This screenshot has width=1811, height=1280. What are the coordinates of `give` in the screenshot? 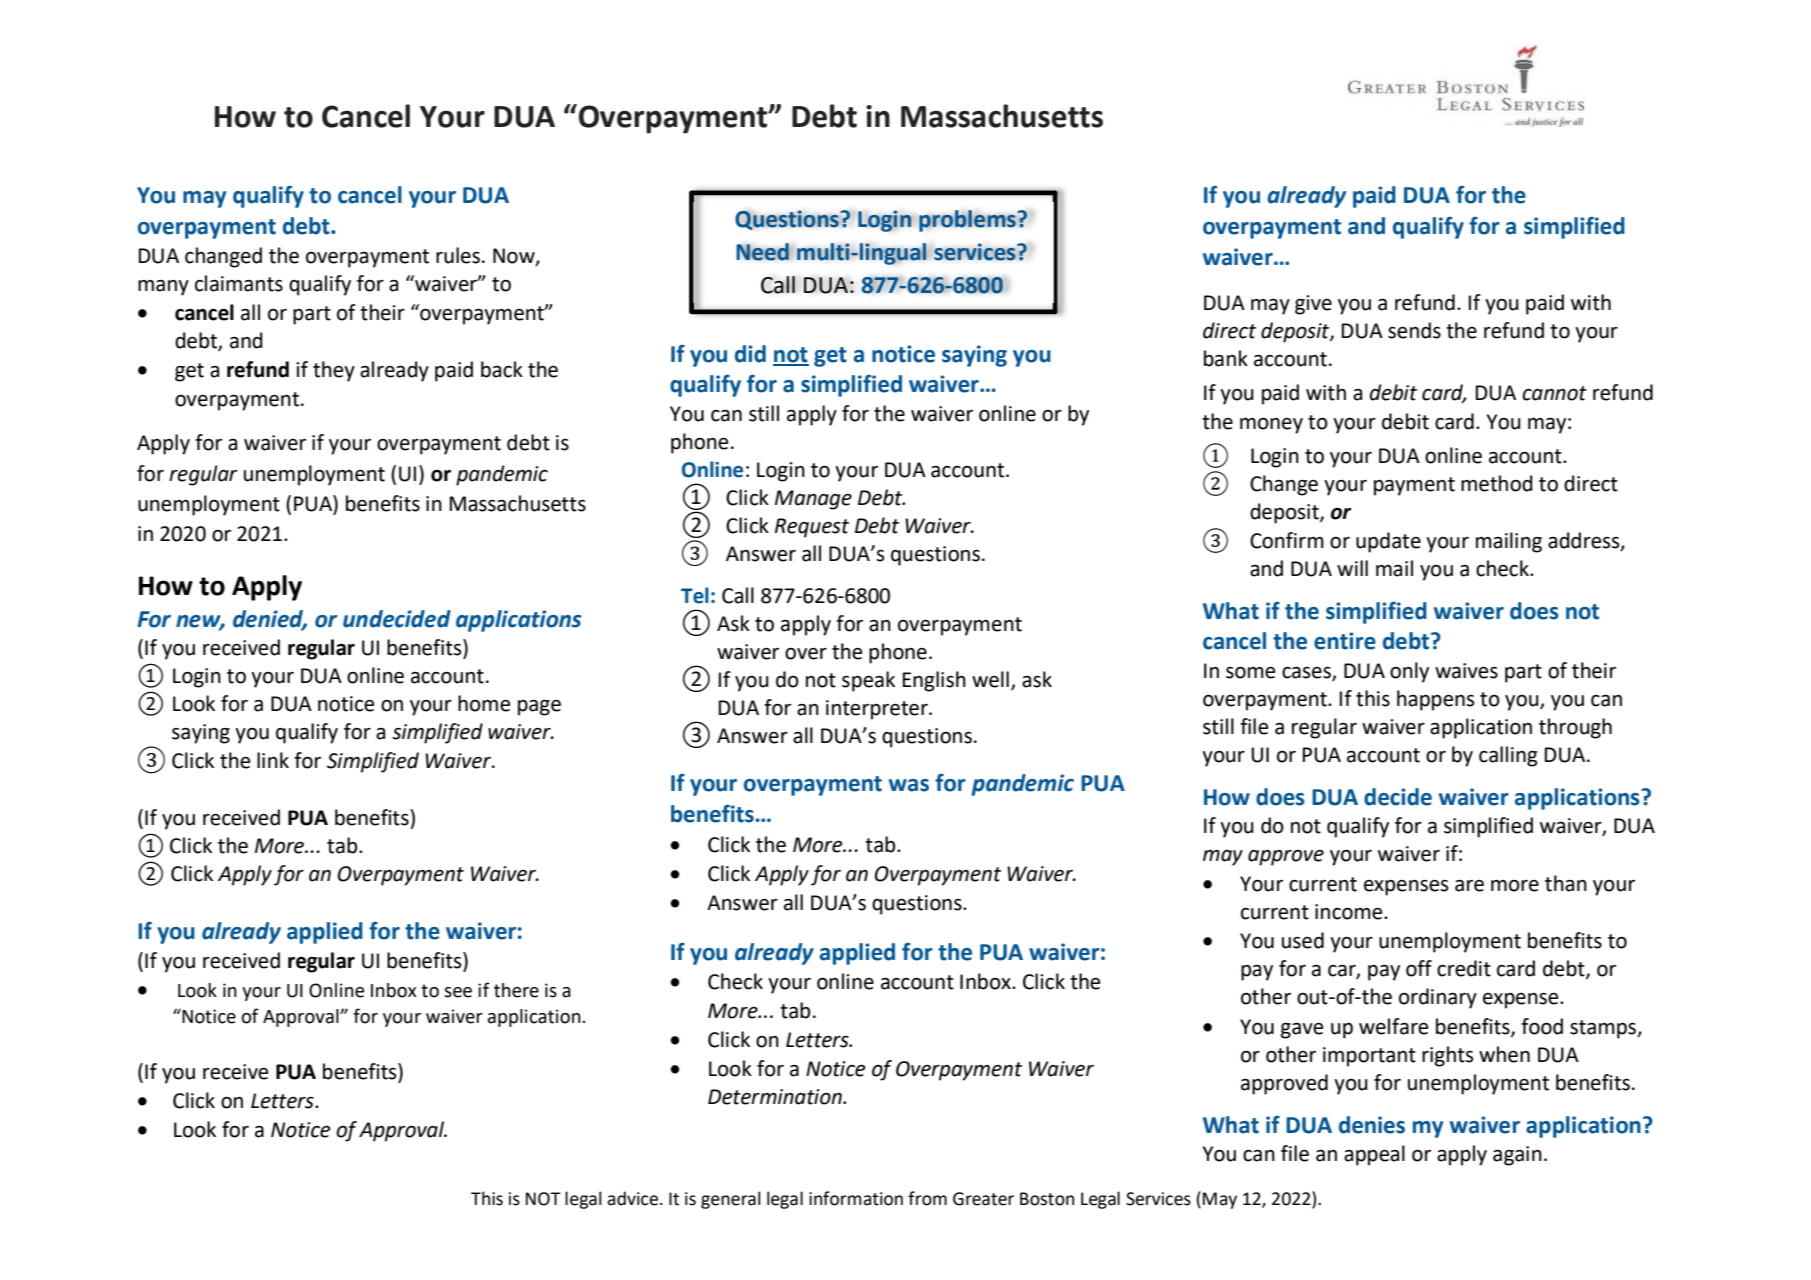 It's located at (1313, 305).
